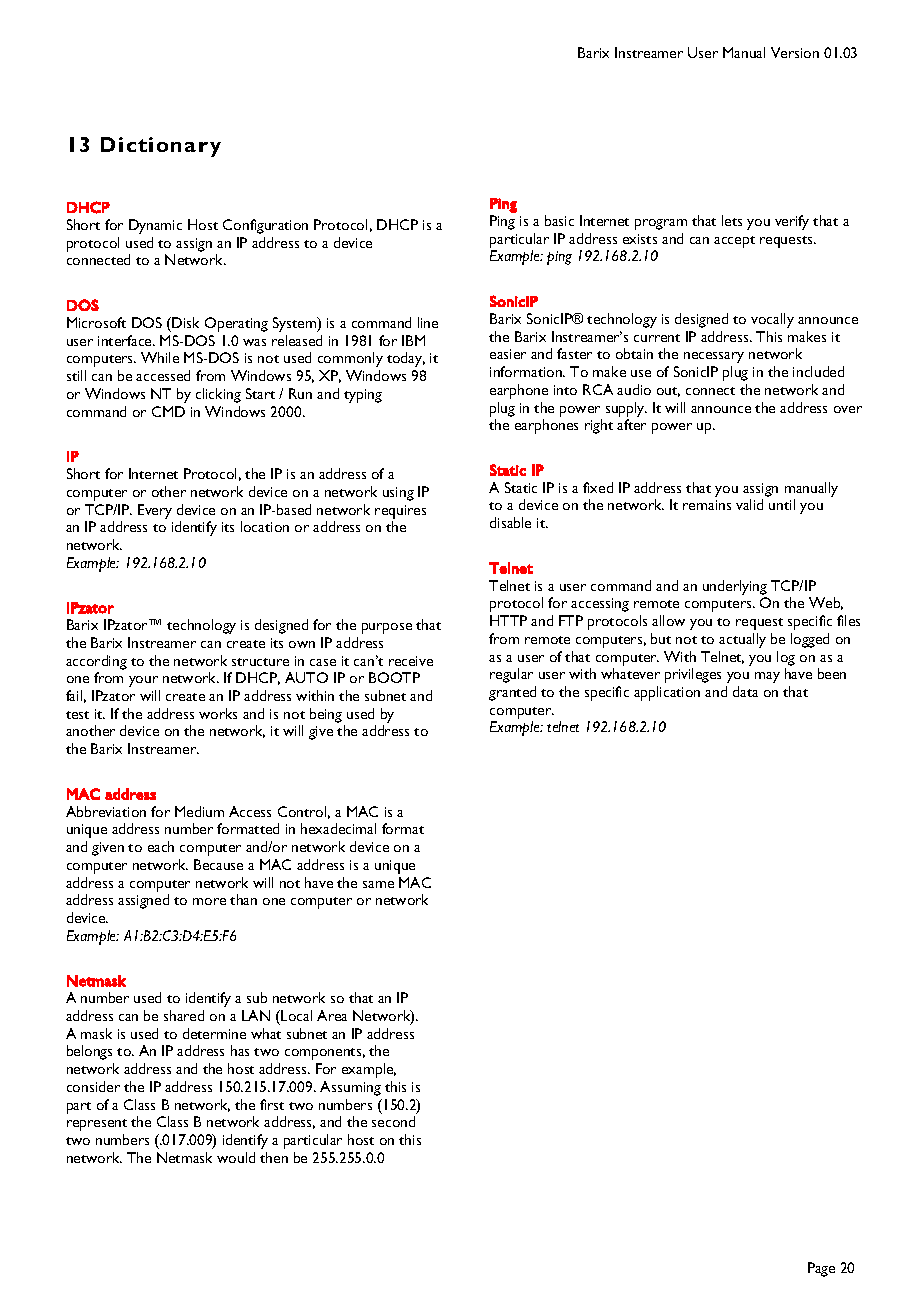 The height and width of the screenshot is (1308, 924). I want to click on same, so click(378, 884).
